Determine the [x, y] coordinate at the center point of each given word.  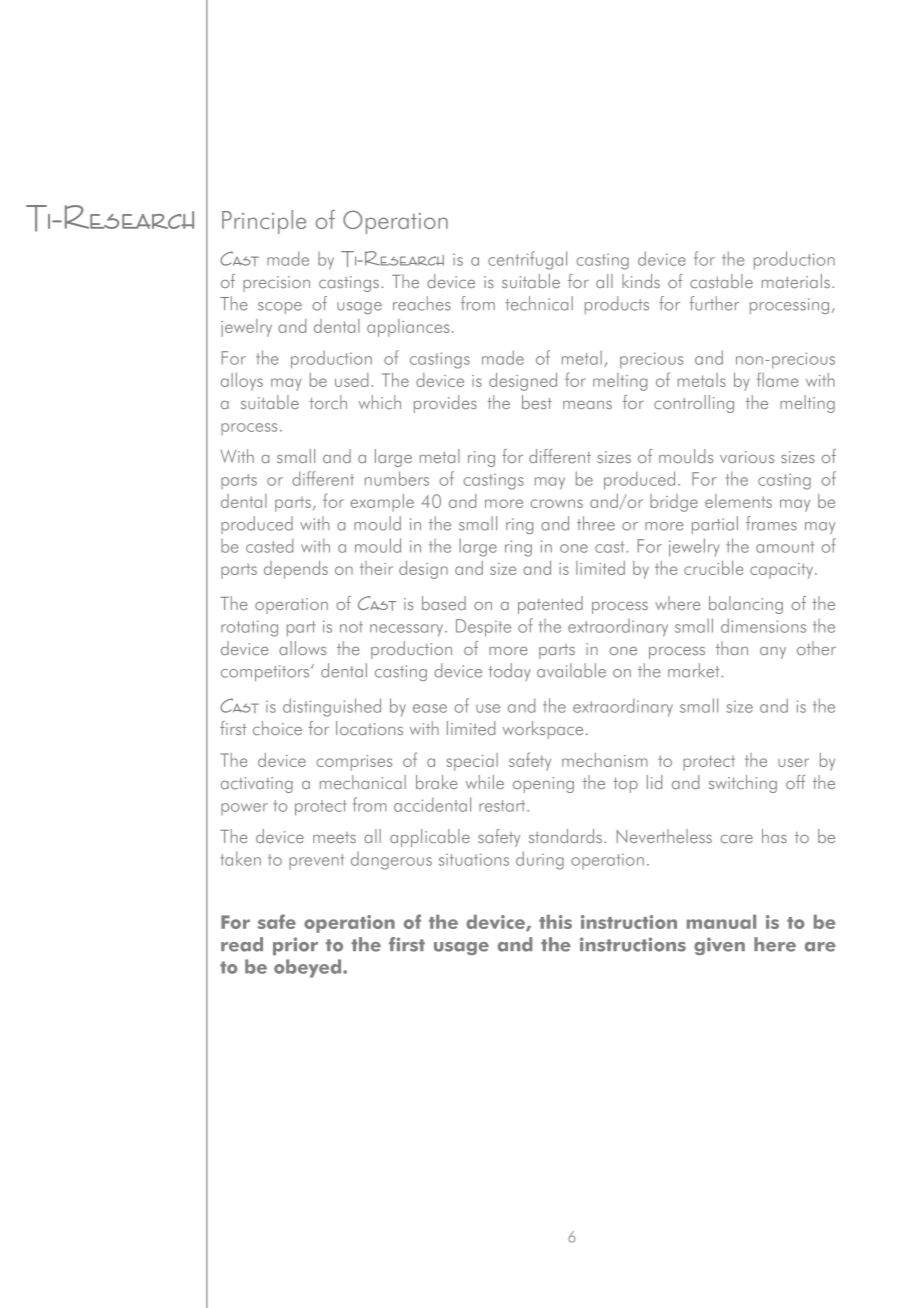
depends [296, 570]
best [537, 402]
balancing [746, 605]
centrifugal [527, 260]
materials [796, 281]
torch [328, 402]
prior [295, 946]
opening [543, 785]
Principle [264, 222]
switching [743, 784]
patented [550, 605]
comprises [354, 763]
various [747, 457]
